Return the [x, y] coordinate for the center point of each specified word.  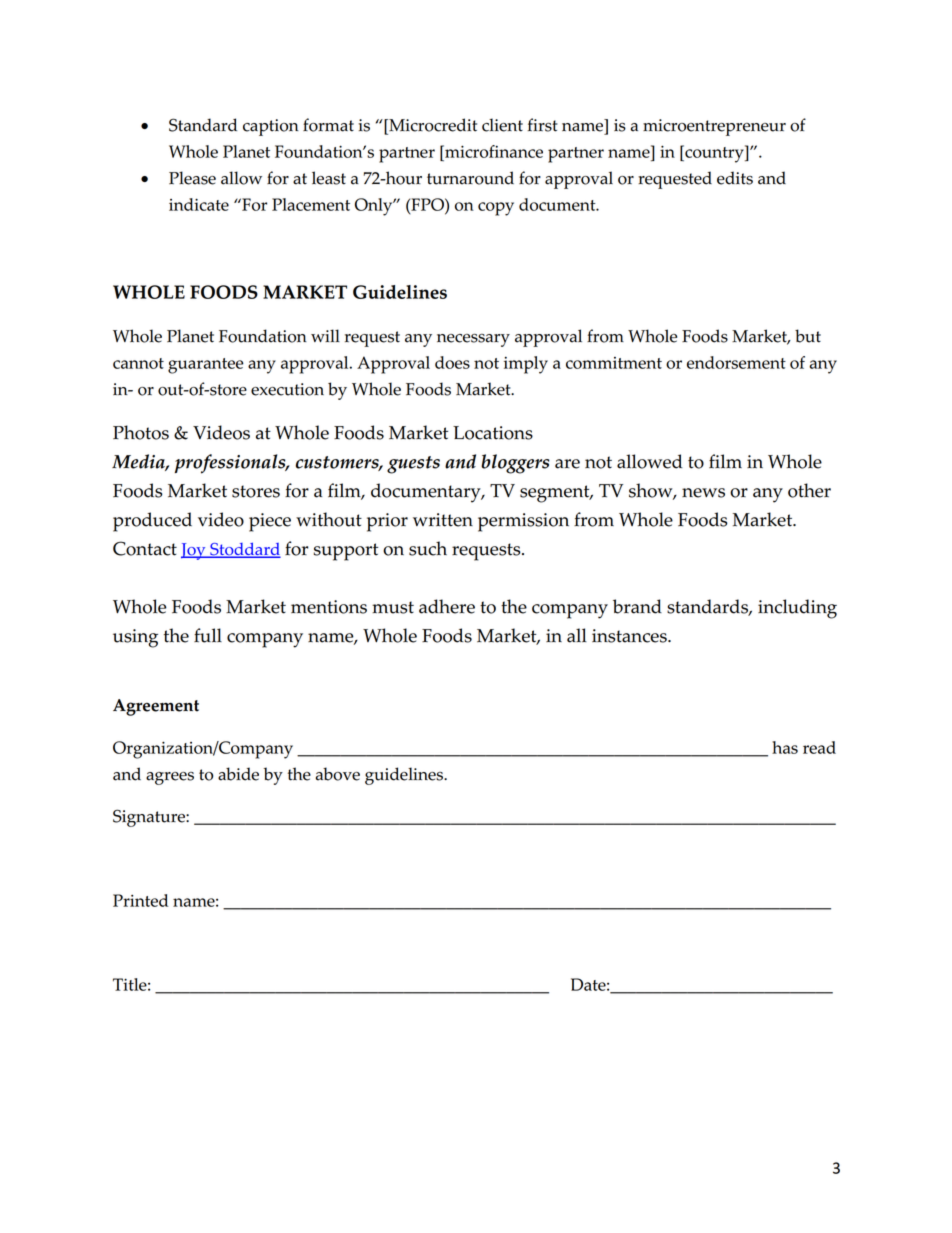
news [703, 493]
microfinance [493, 151]
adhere [447, 606]
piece [270, 522]
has [785, 747]
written [443, 520]
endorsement [736, 362]
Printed [140, 900]
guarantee [206, 366]
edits [735, 178]
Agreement [156, 707]
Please [192, 178]
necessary [473, 340]
